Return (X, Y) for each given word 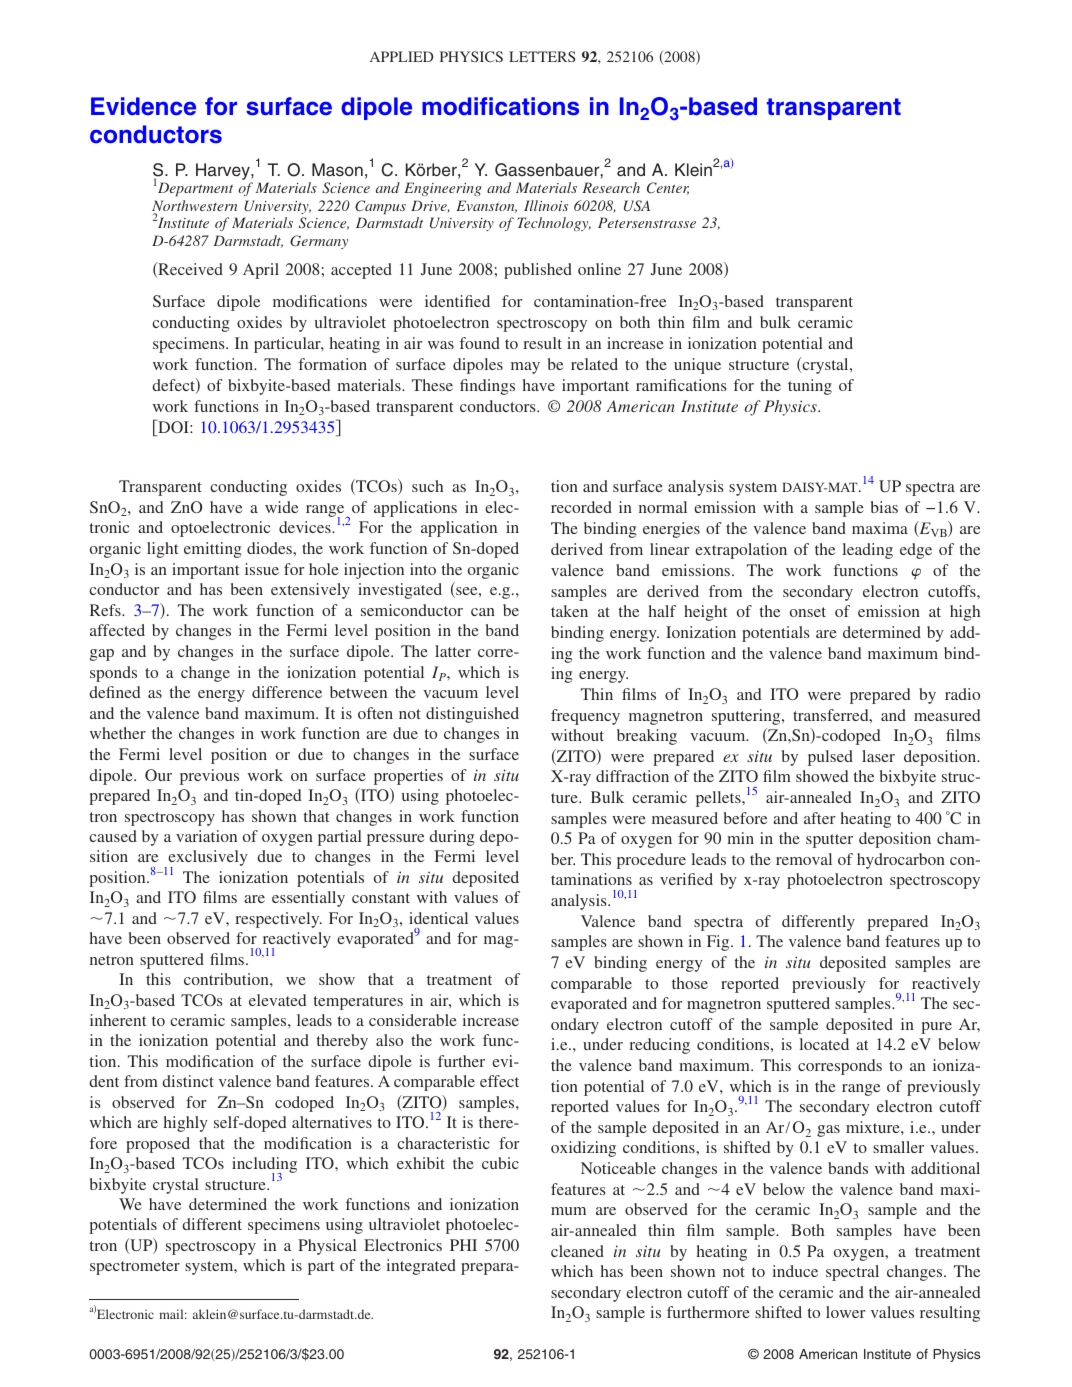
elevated (277, 1000)
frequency (585, 717)
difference (287, 692)
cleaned (577, 1251)
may (525, 368)
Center (668, 188)
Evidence (143, 106)
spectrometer (135, 1268)
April (261, 271)
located (824, 1044)
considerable (413, 1020)
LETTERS (542, 56)
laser (878, 756)
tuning (810, 387)
